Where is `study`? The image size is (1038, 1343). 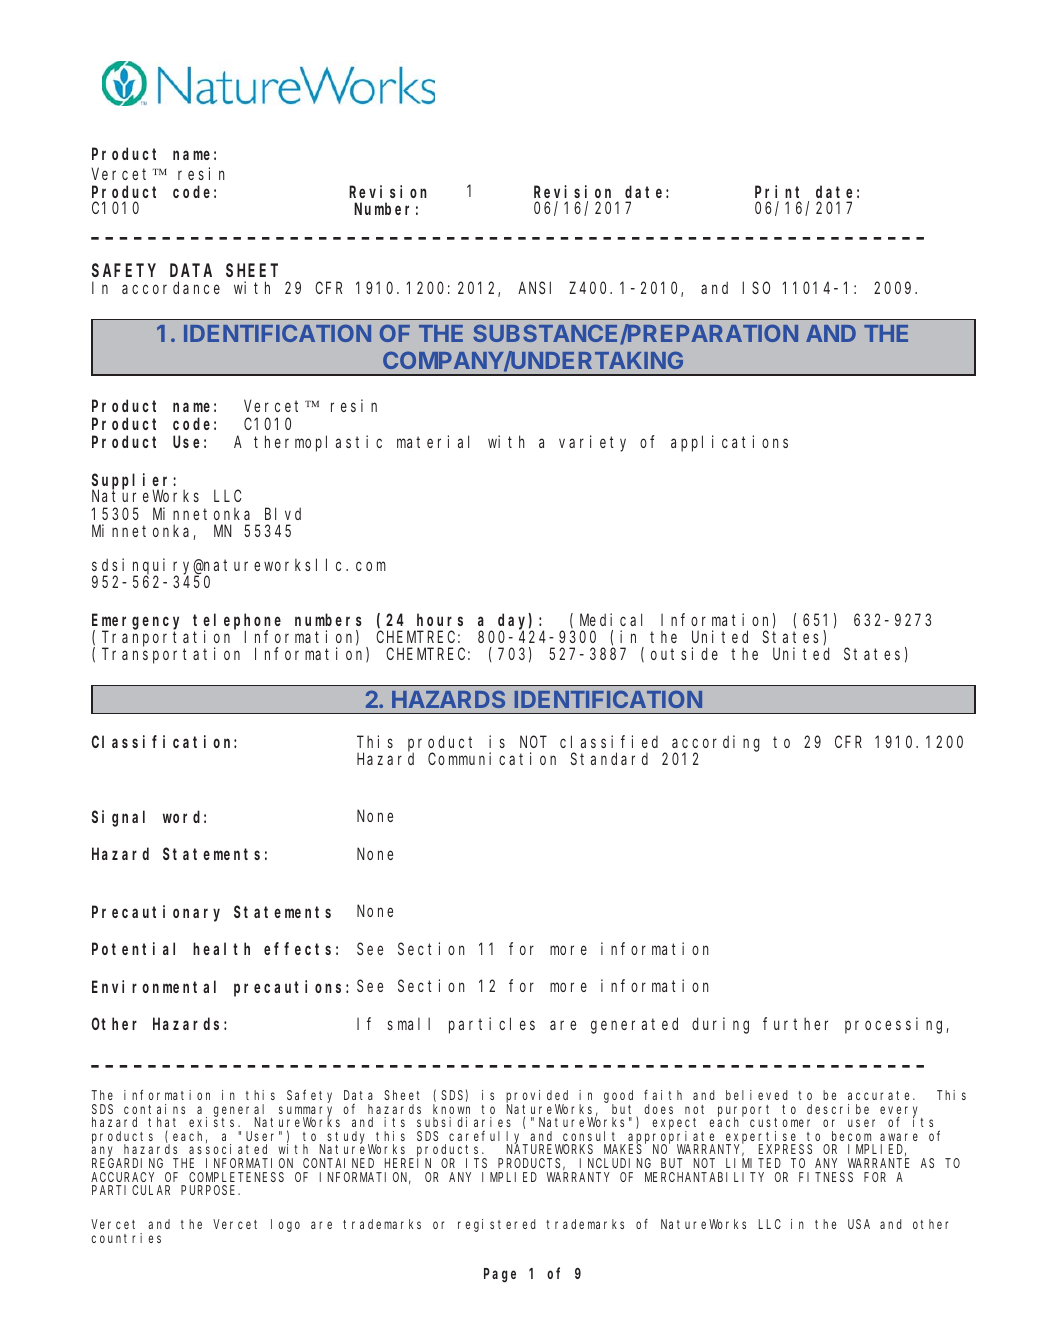 study is located at coordinates (348, 1138).
